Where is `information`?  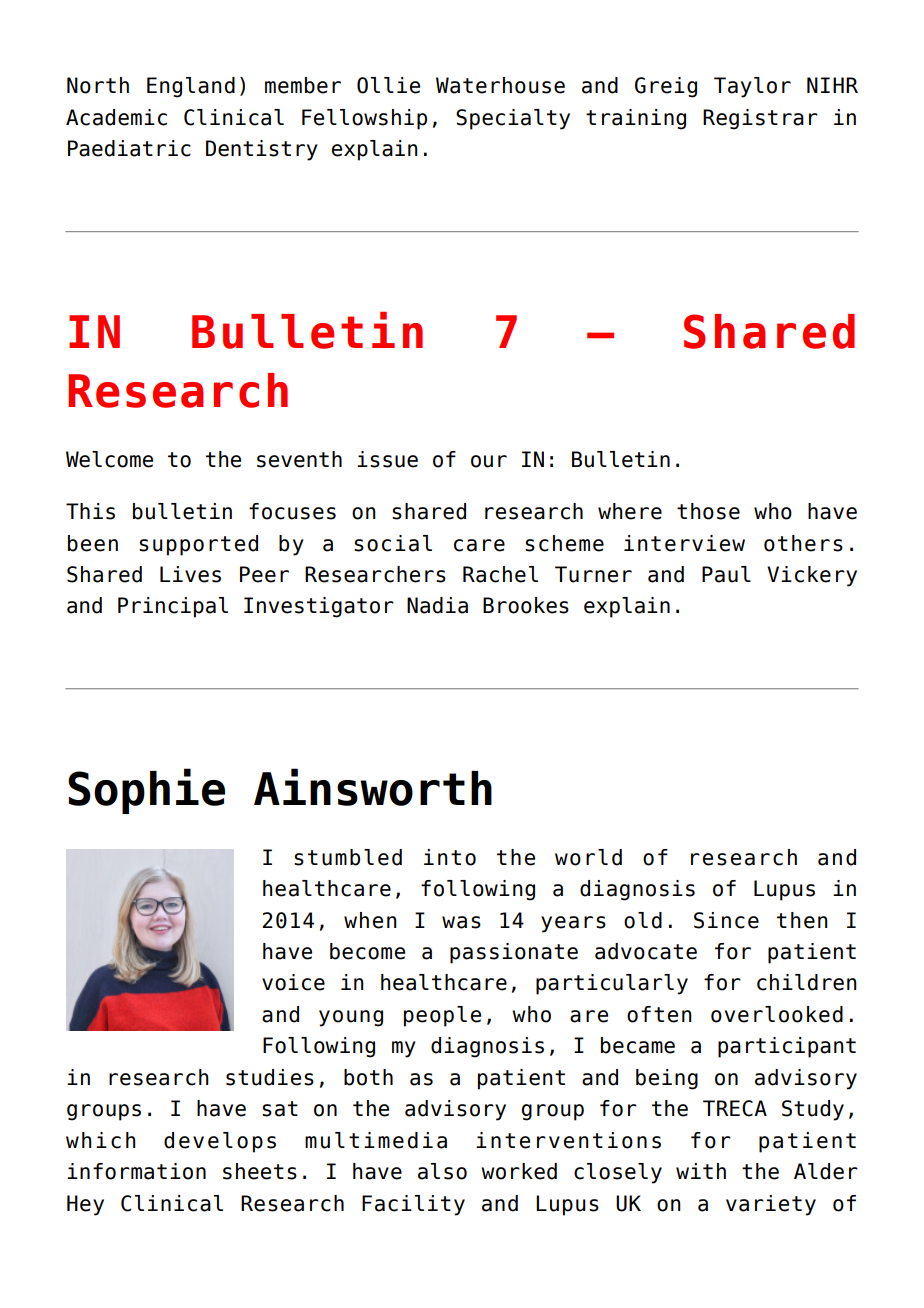
information is located at coordinates (136, 1171).
